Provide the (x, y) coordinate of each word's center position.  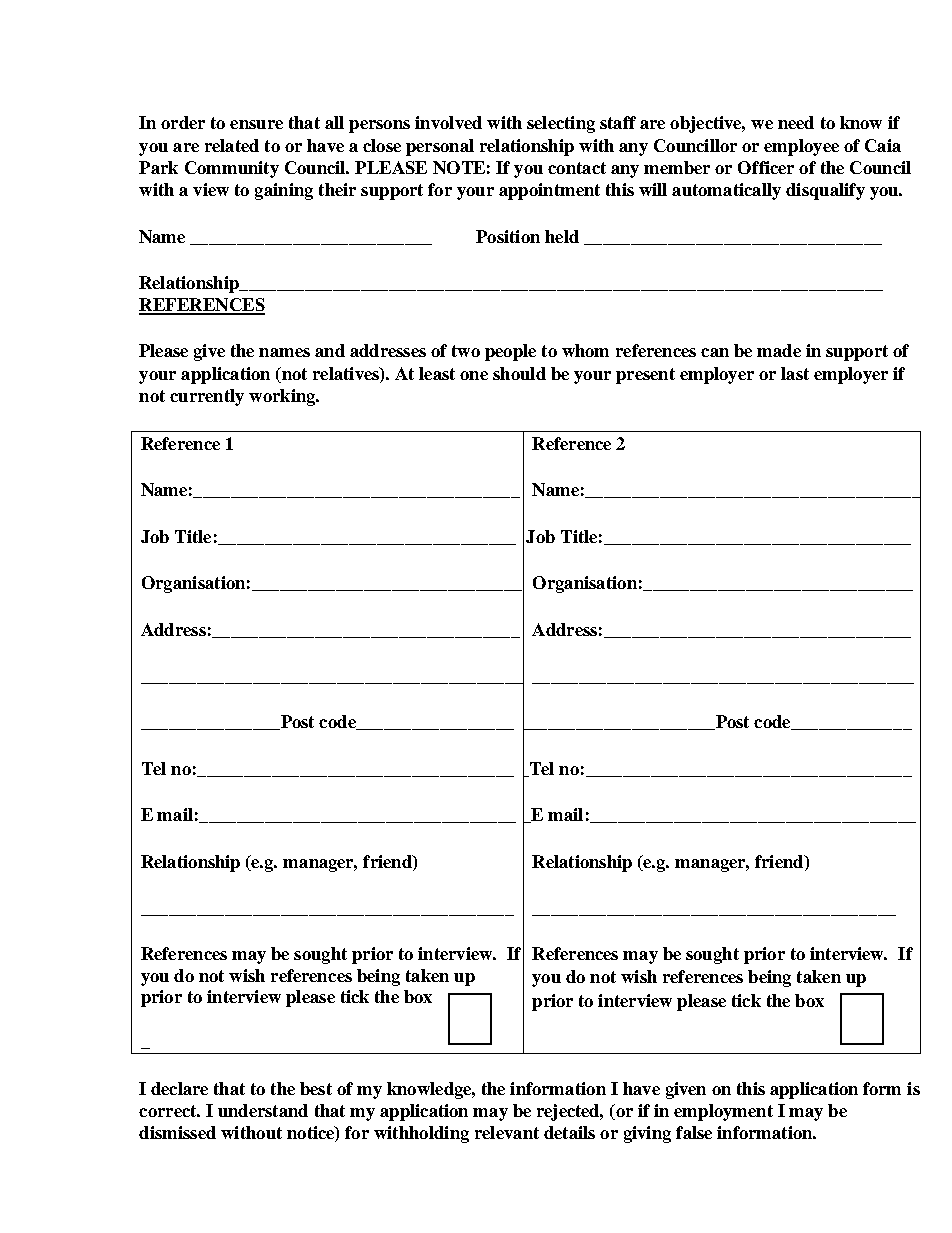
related (232, 145)
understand (263, 1110)
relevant (507, 1132)
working (283, 397)
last (795, 373)
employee (801, 147)
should (519, 373)
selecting (561, 124)
